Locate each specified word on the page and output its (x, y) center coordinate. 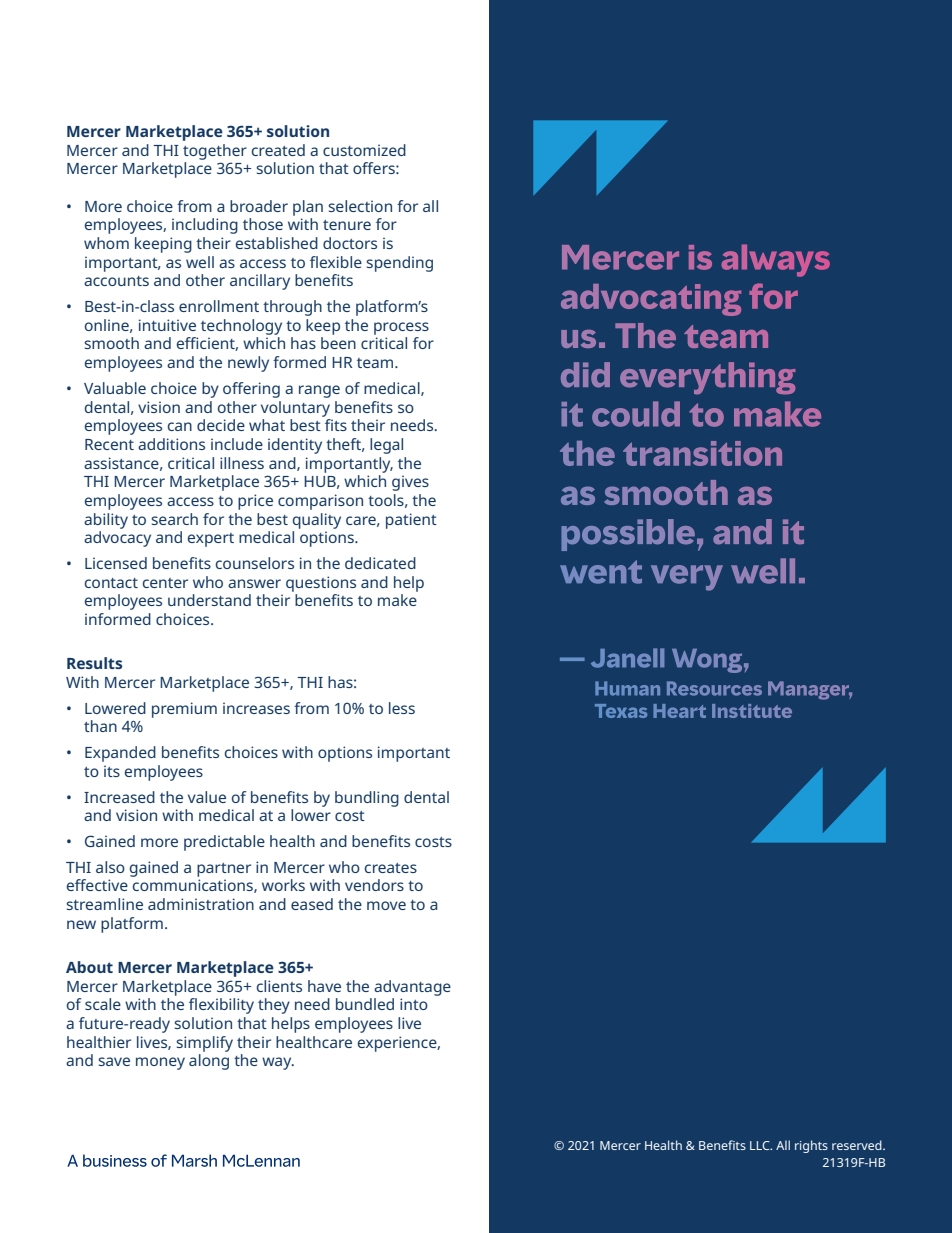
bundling (367, 799)
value (207, 797)
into (414, 1004)
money (160, 1063)
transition (702, 453)
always (775, 260)
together (215, 152)
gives (410, 483)
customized (364, 150)
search (174, 519)
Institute (752, 711)
